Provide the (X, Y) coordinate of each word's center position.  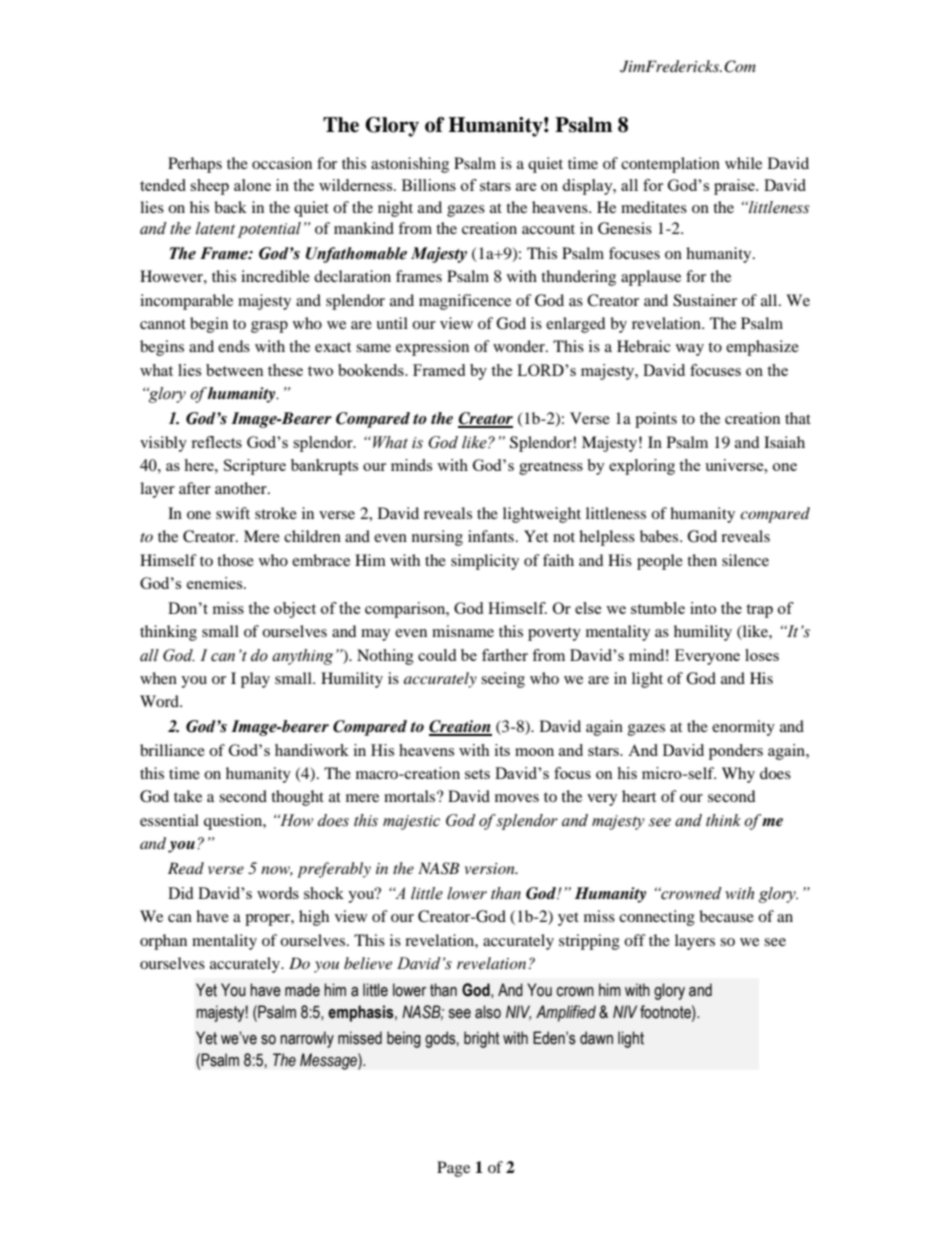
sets (477, 774)
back (230, 207)
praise (735, 187)
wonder (520, 346)
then (702, 560)
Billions (429, 185)
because (726, 916)
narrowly (307, 1039)
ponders (736, 752)
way (690, 350)
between (235, 370)
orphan (163, 942)
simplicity (485, 562)
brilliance (172, 750)
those (235, 560)
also (488, 1012)
